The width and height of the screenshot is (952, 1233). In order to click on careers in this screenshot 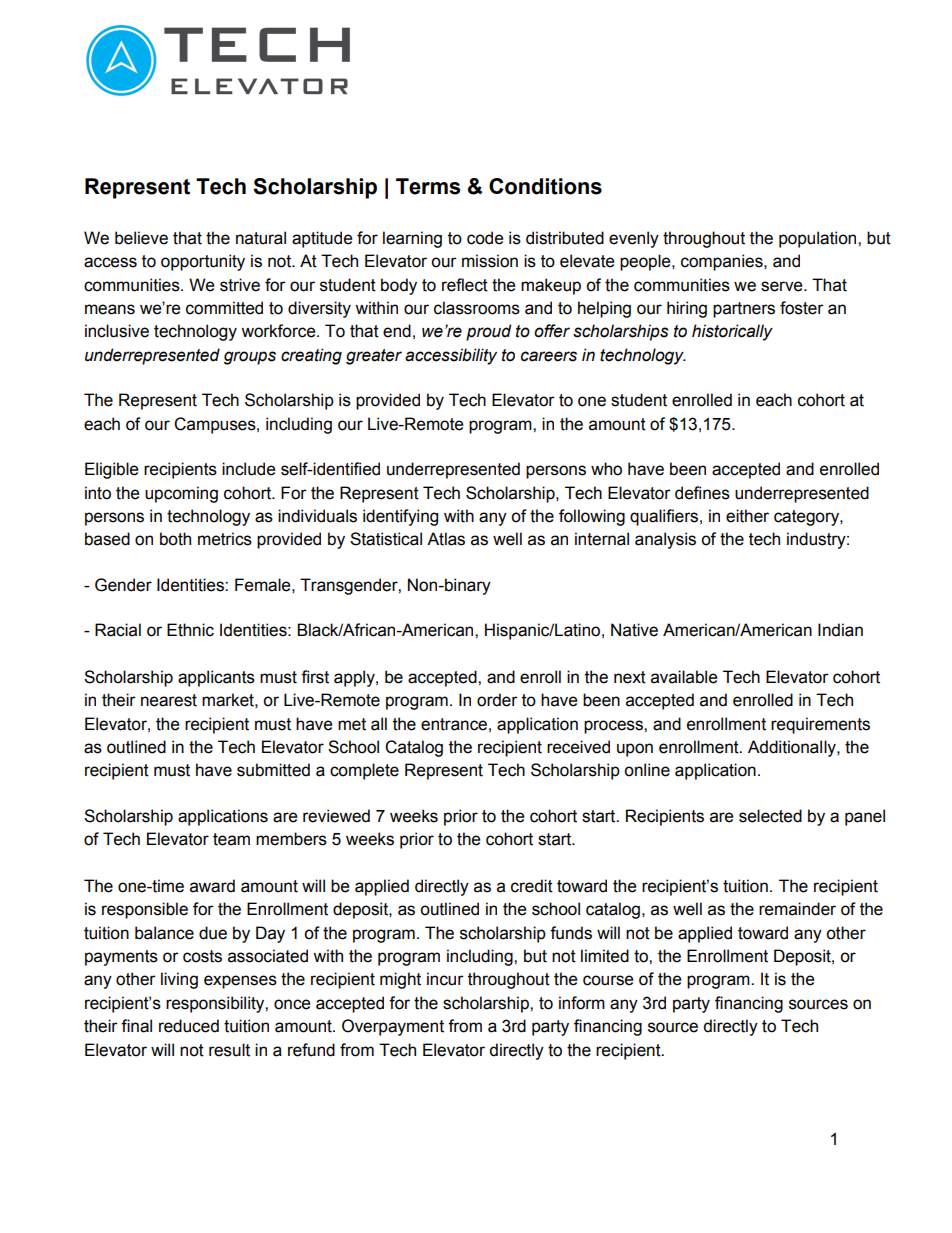, I will do `click(549, 356)`.
